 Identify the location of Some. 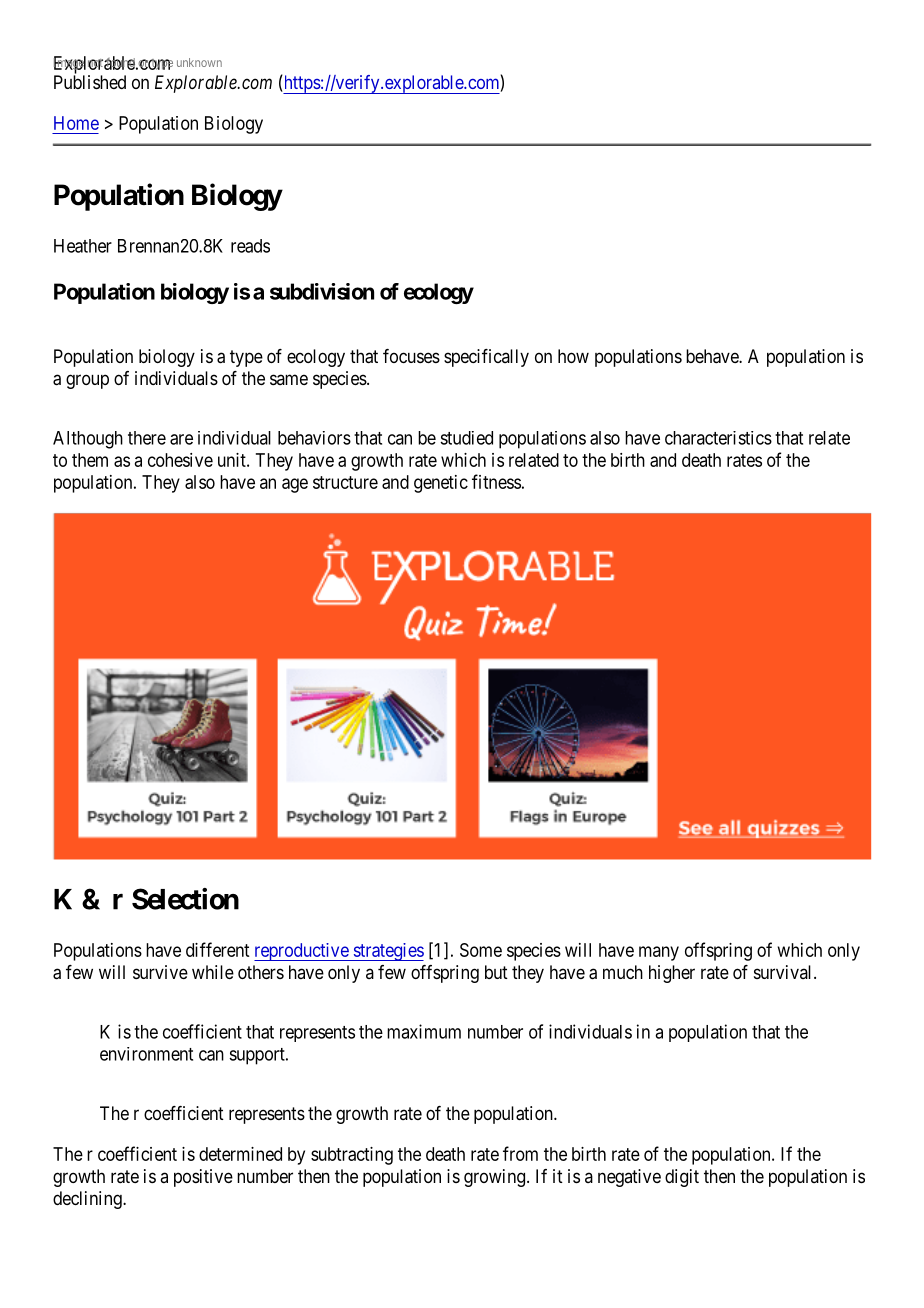
(481, 950).
